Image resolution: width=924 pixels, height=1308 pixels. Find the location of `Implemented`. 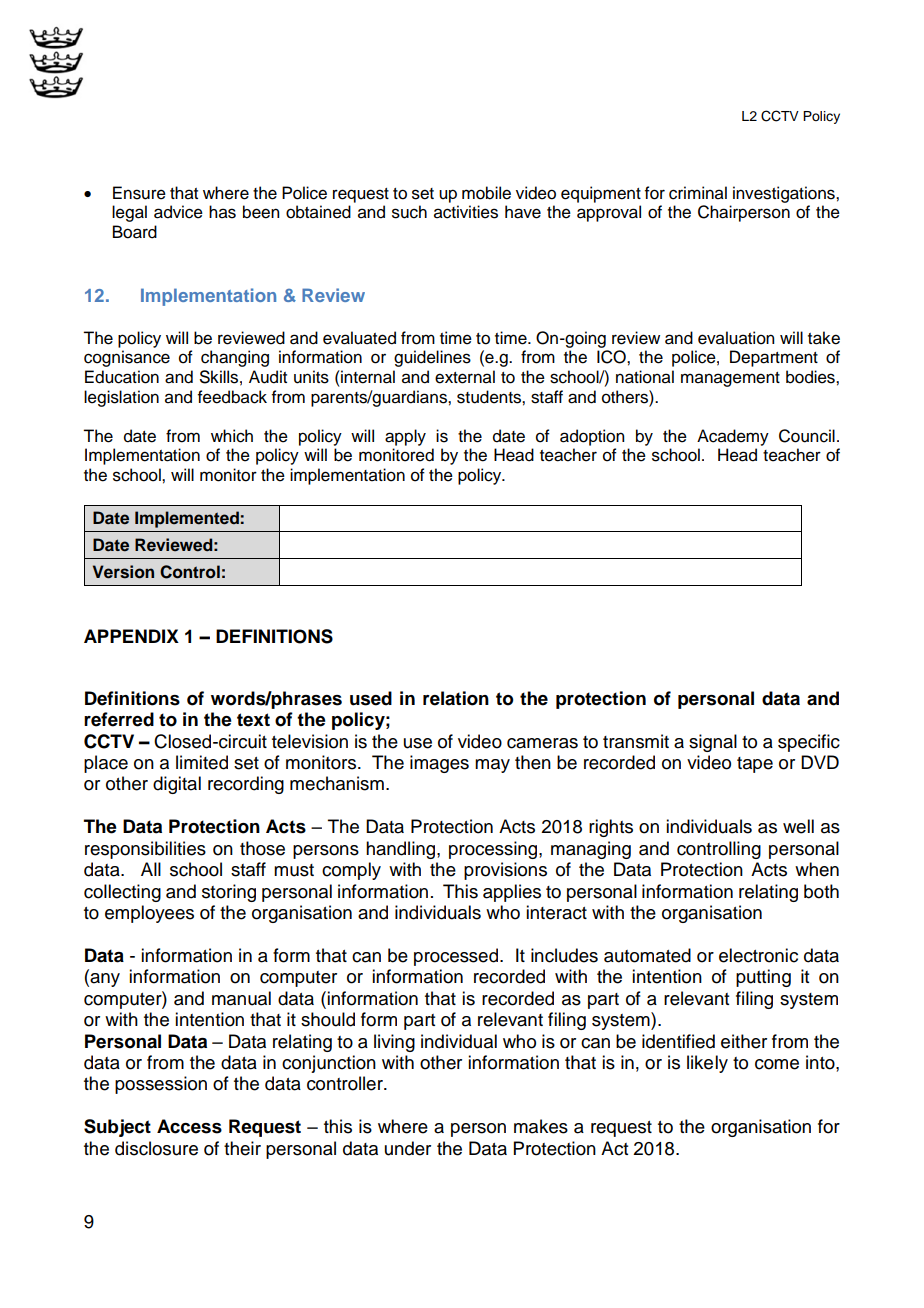

Implemented is located at coordinates (187, 519).
